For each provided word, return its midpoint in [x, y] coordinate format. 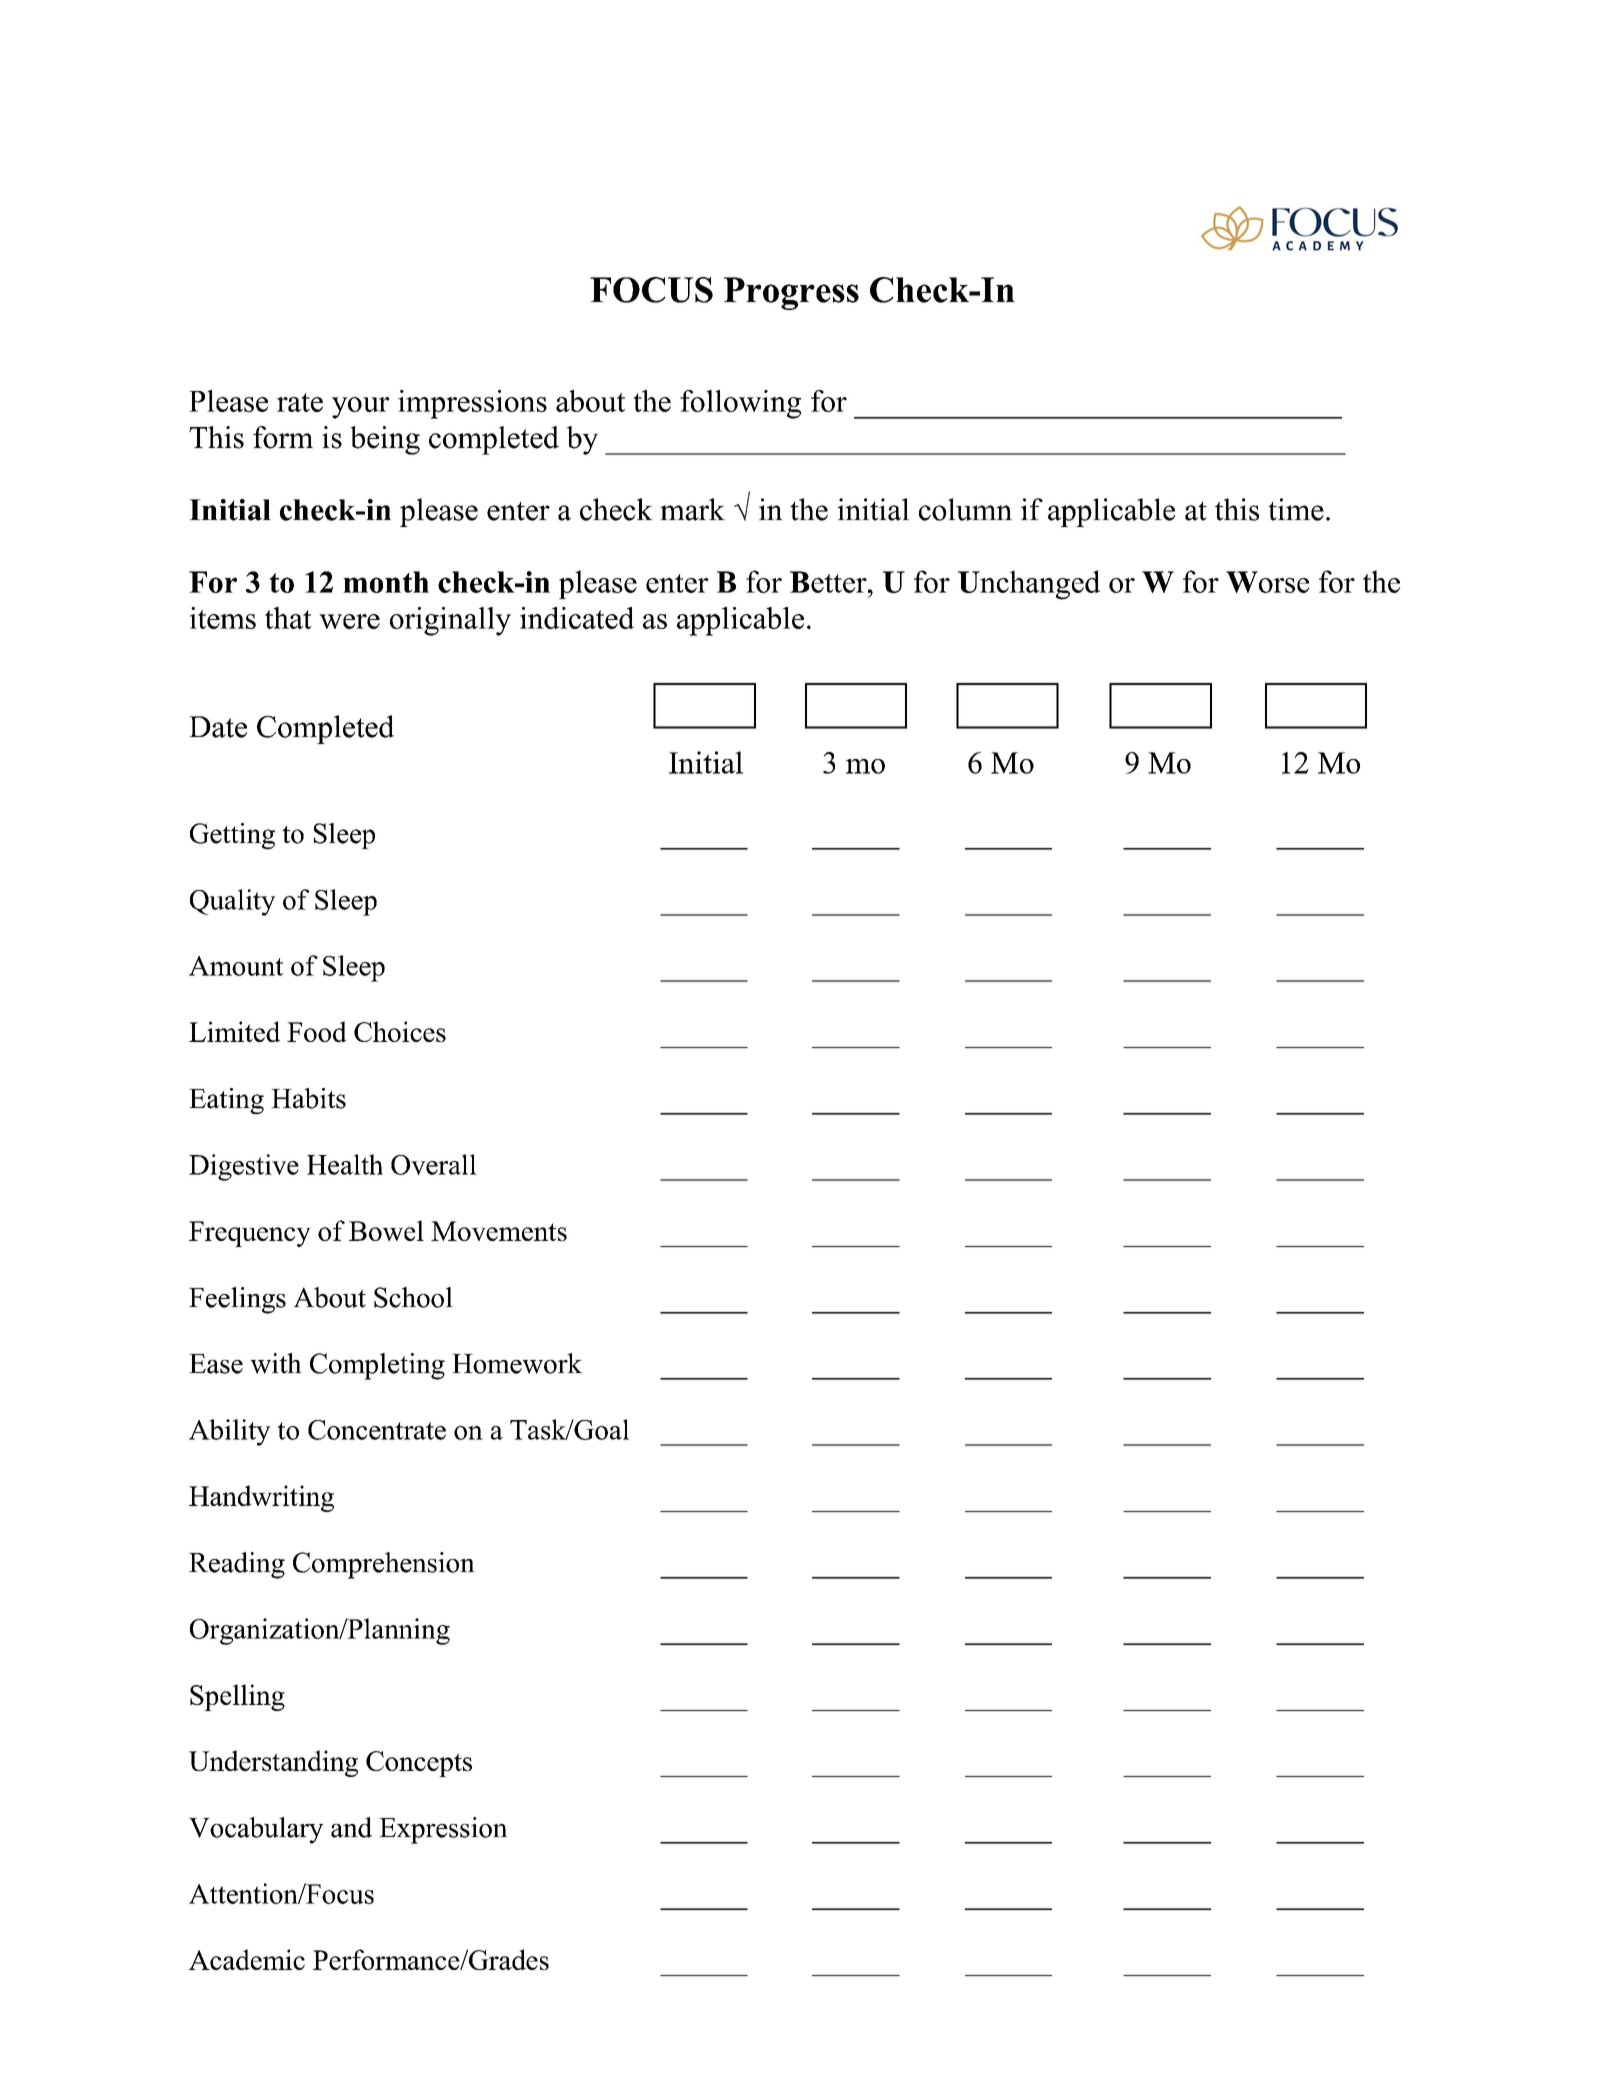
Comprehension [384, 1565]
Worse [1267, 582]
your [361, 408]
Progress [791, 293]
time [1296, 509]
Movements [499, 1231]
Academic [247, 1959]
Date [218, 727]
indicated [577, 618]
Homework [517, 1363]
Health [345, 1164]
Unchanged [1029, 585]
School [413, 1297]
